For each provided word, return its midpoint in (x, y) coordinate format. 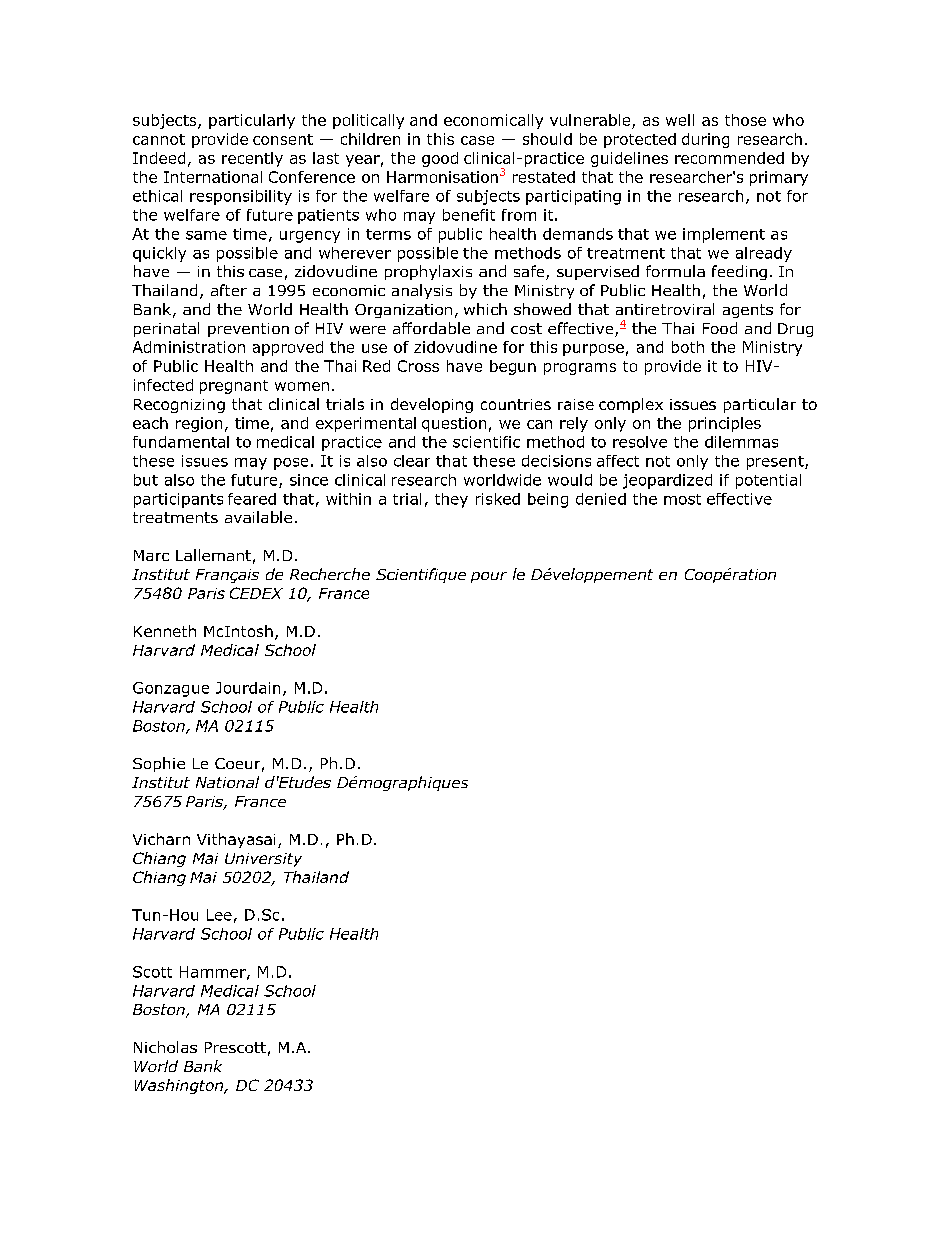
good (440, 159)
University (263, 860)
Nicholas (165, 1047)
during (705, 140)
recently (252, 159)
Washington (180, 1086)
